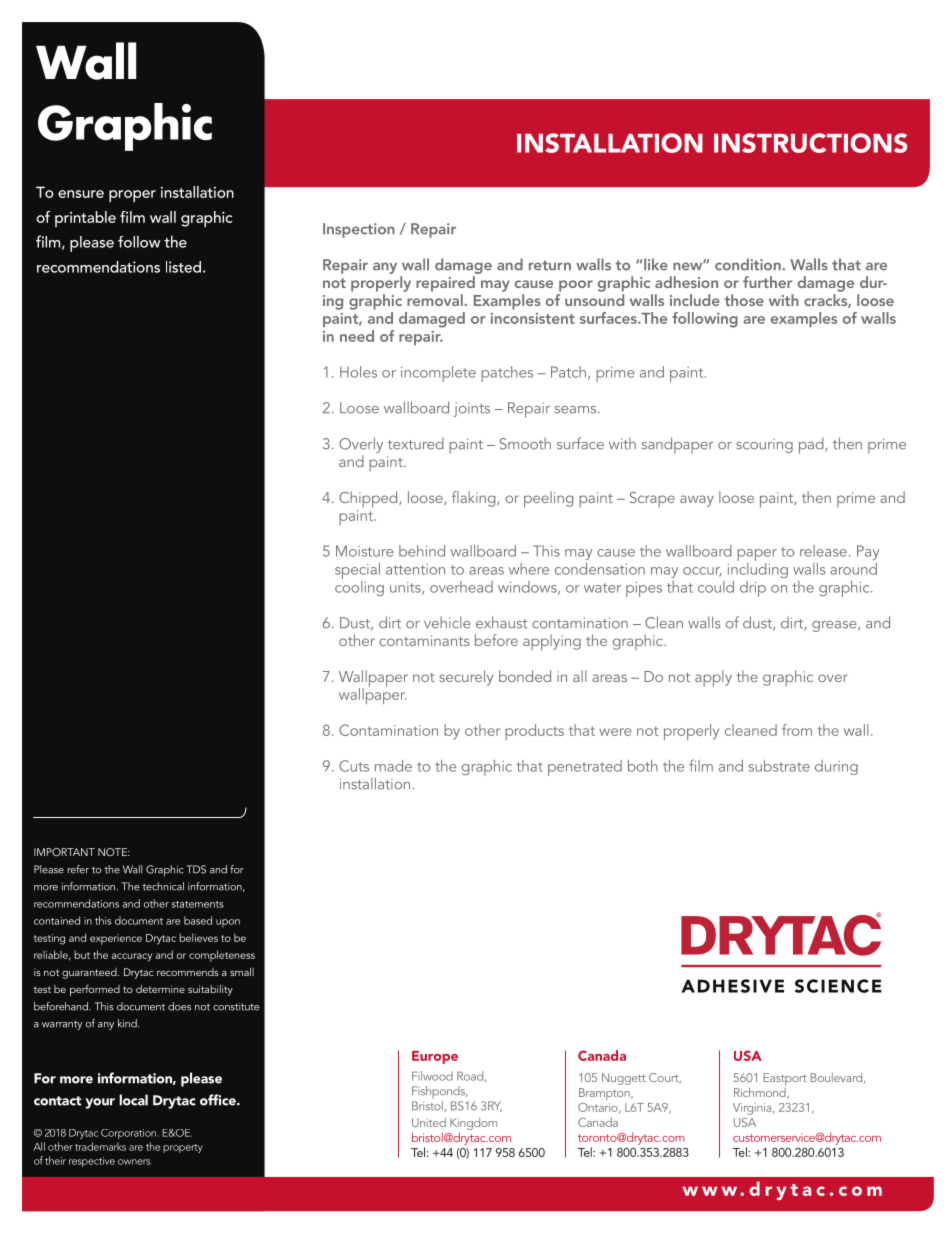 Image resolution: width=952 pixels, height=1233 pixels. Describe the element at coordinates (359, 230) in the document. I see `Inspection` at that location.
